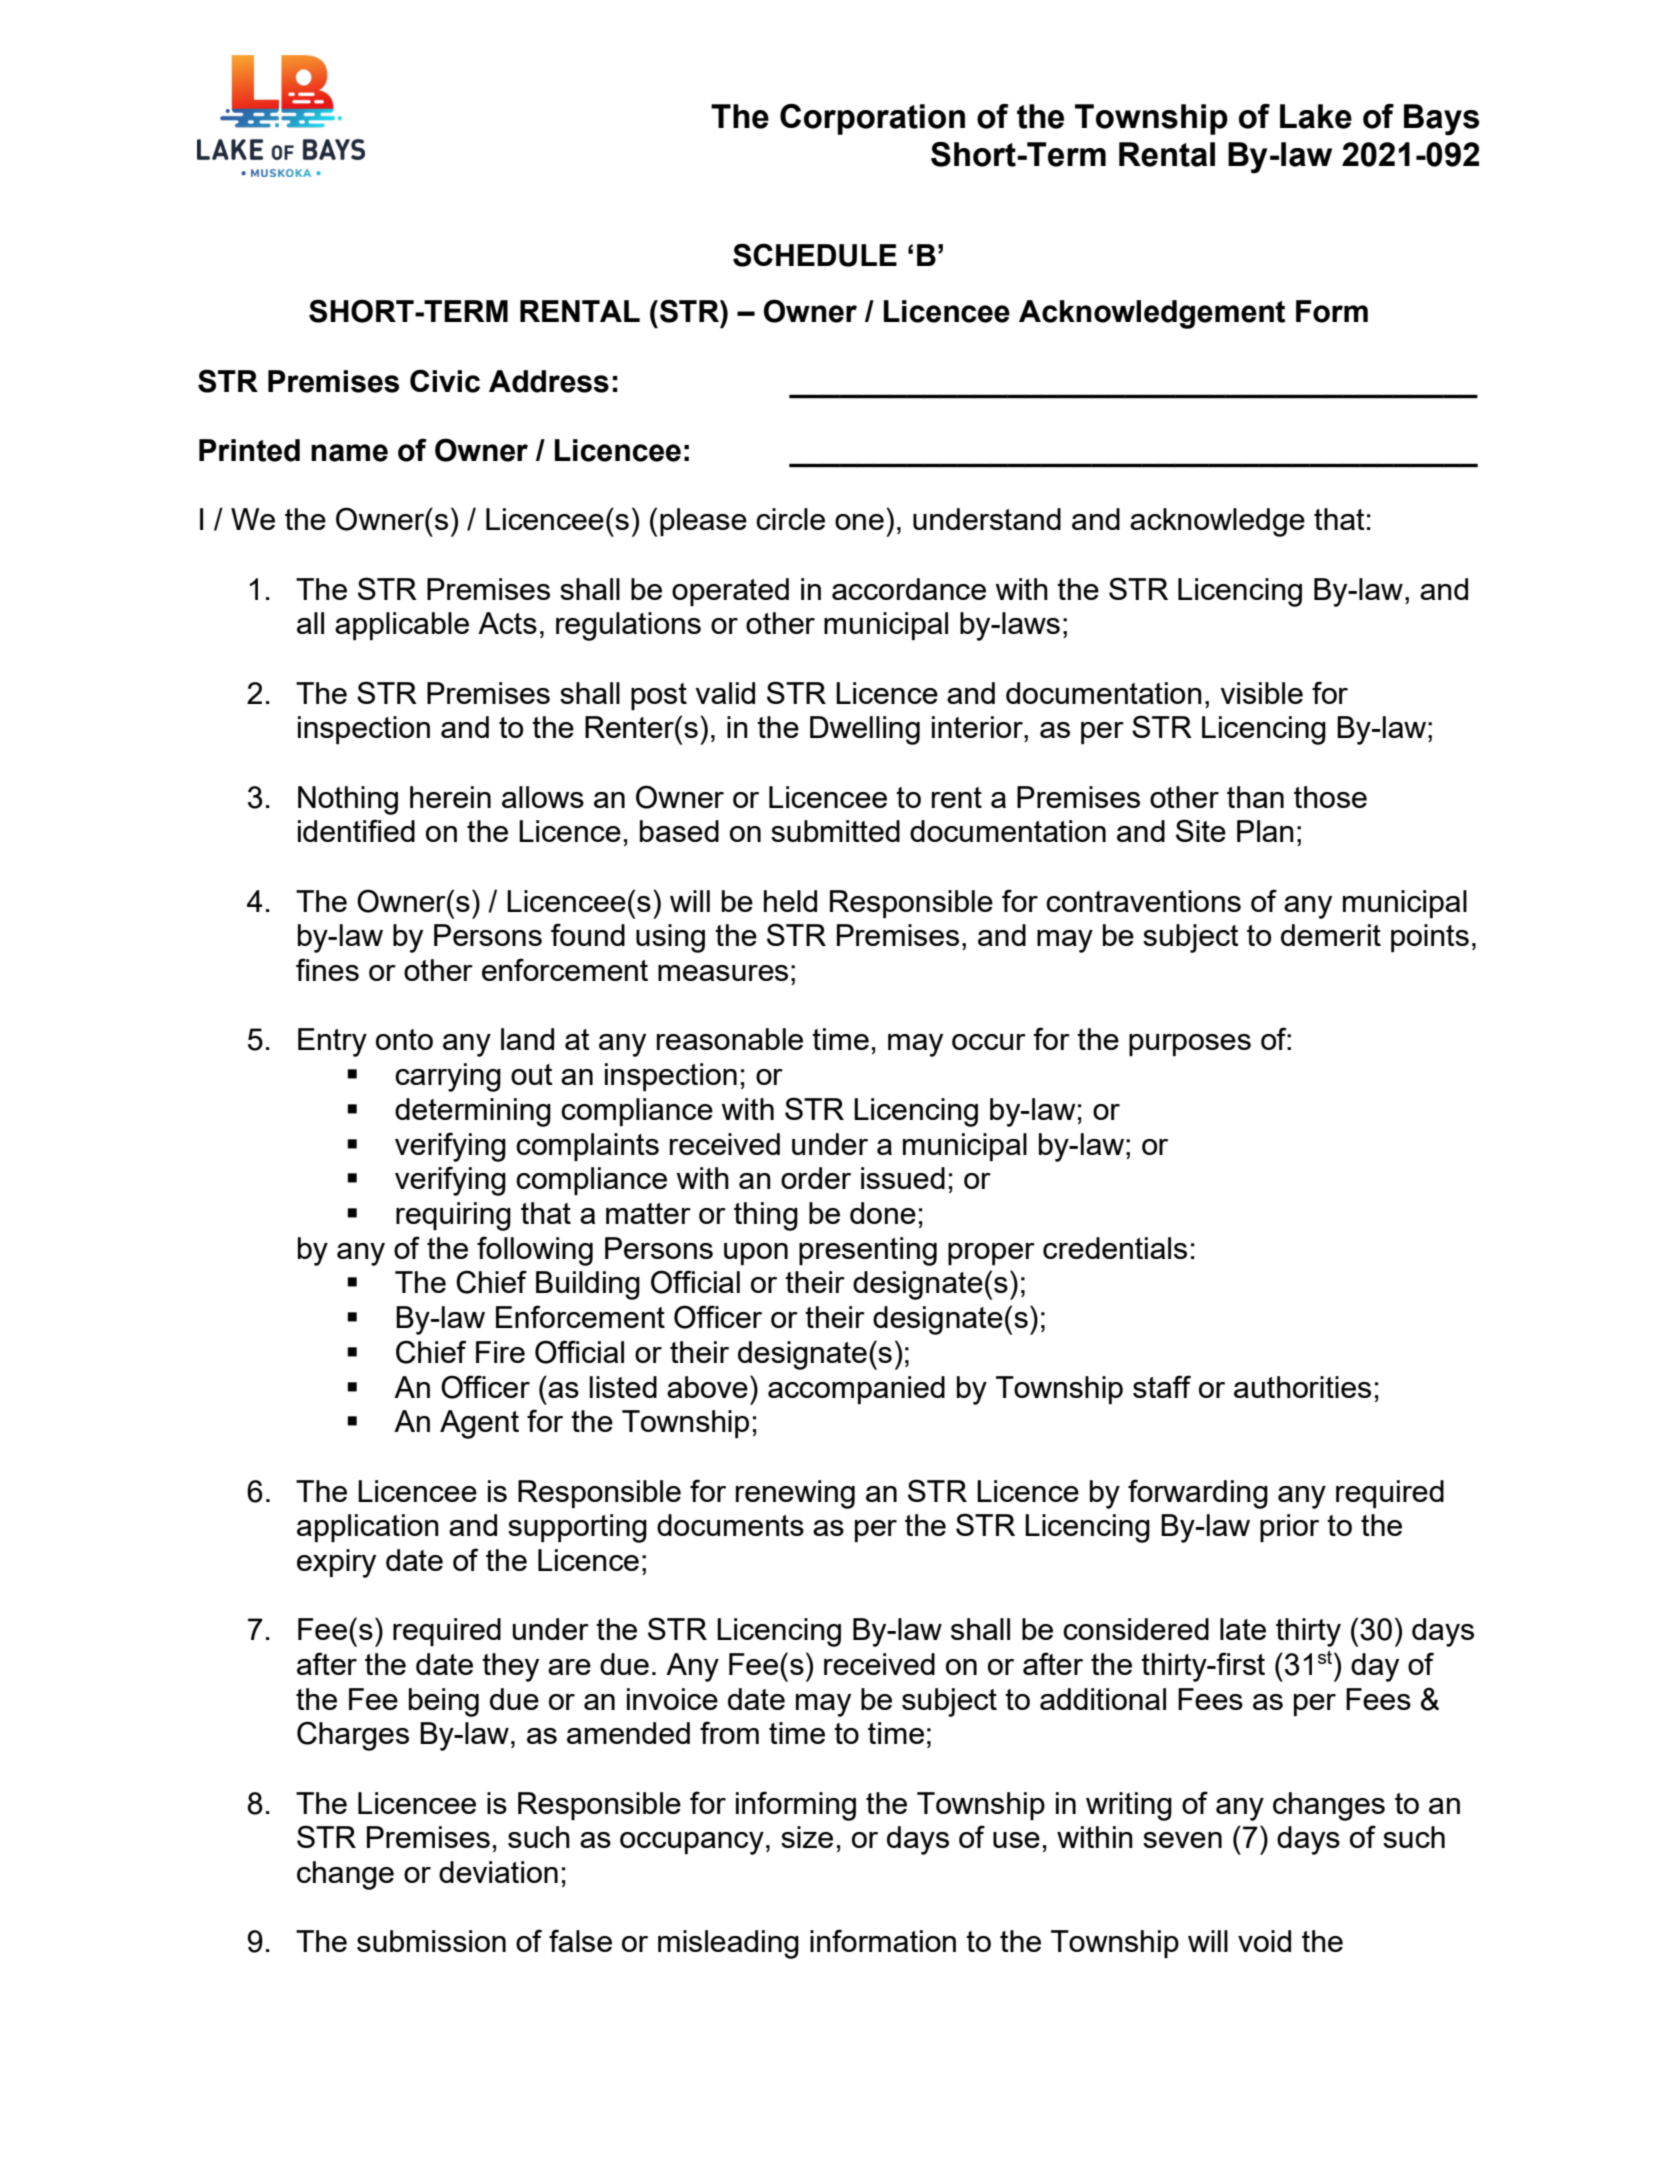 The image size is (1678, 2172). What do you see at coordinates (431, 1941) in the screenshot?
I see `submission` at bounding box center [431, 1941].
